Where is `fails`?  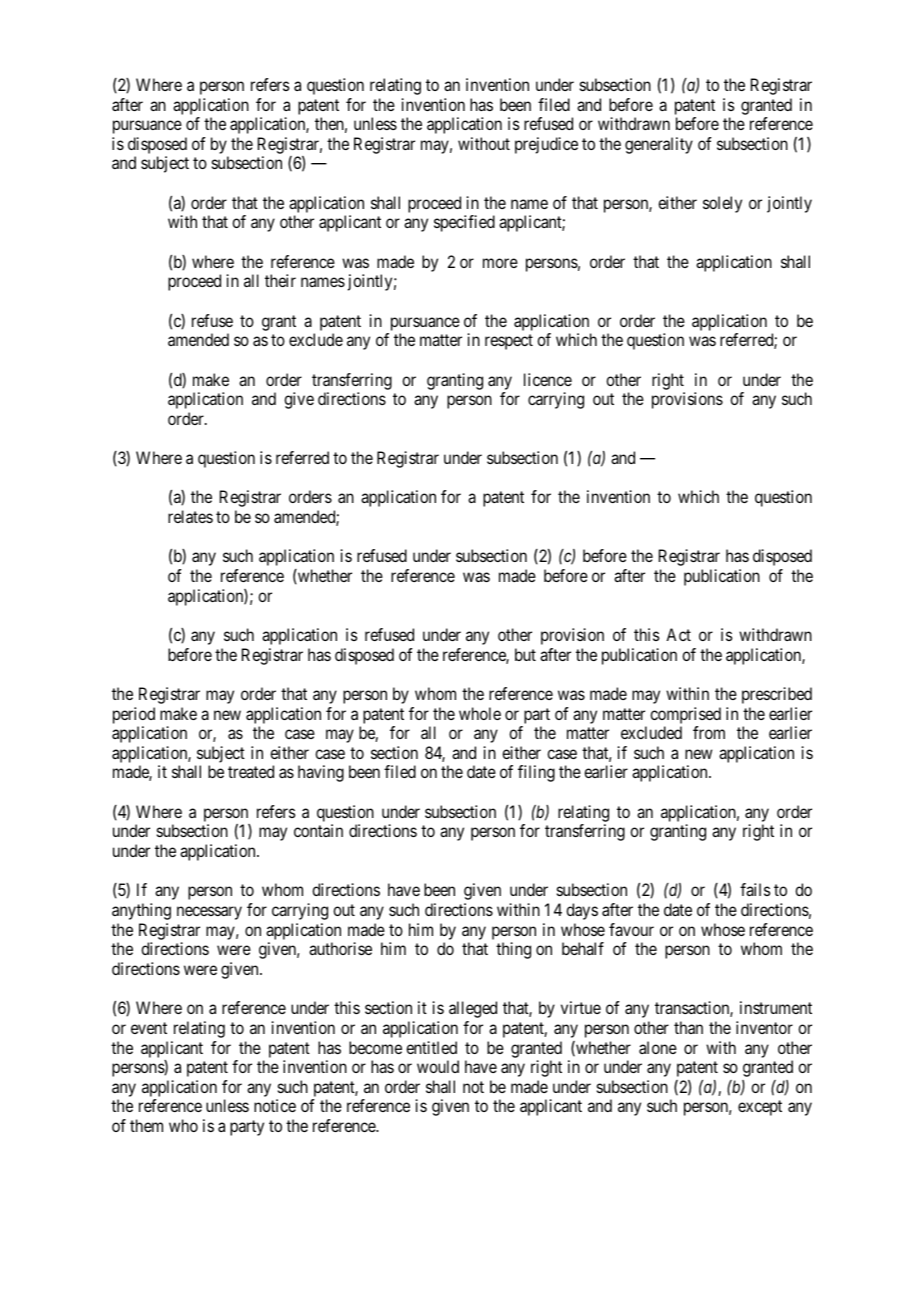 fails is located at coordinates (755, 889).
